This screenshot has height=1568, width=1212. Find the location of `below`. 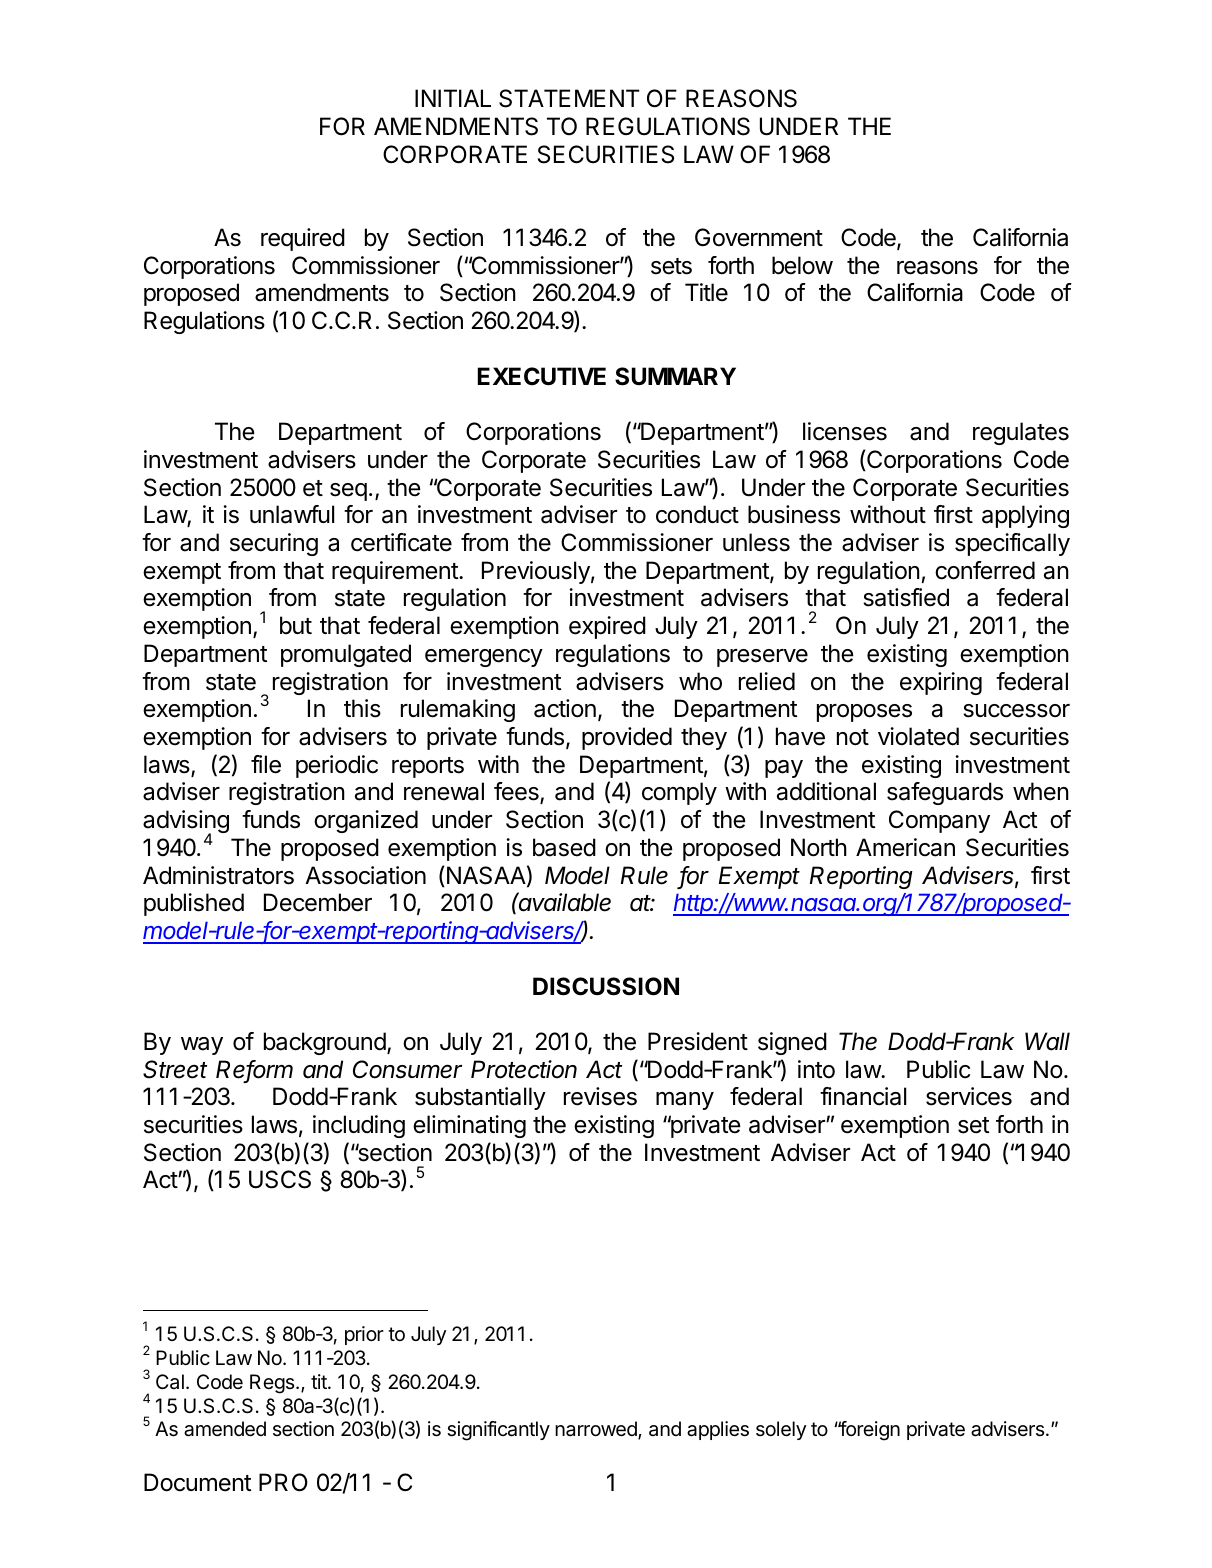

below is located at coordinates (802, 265).
